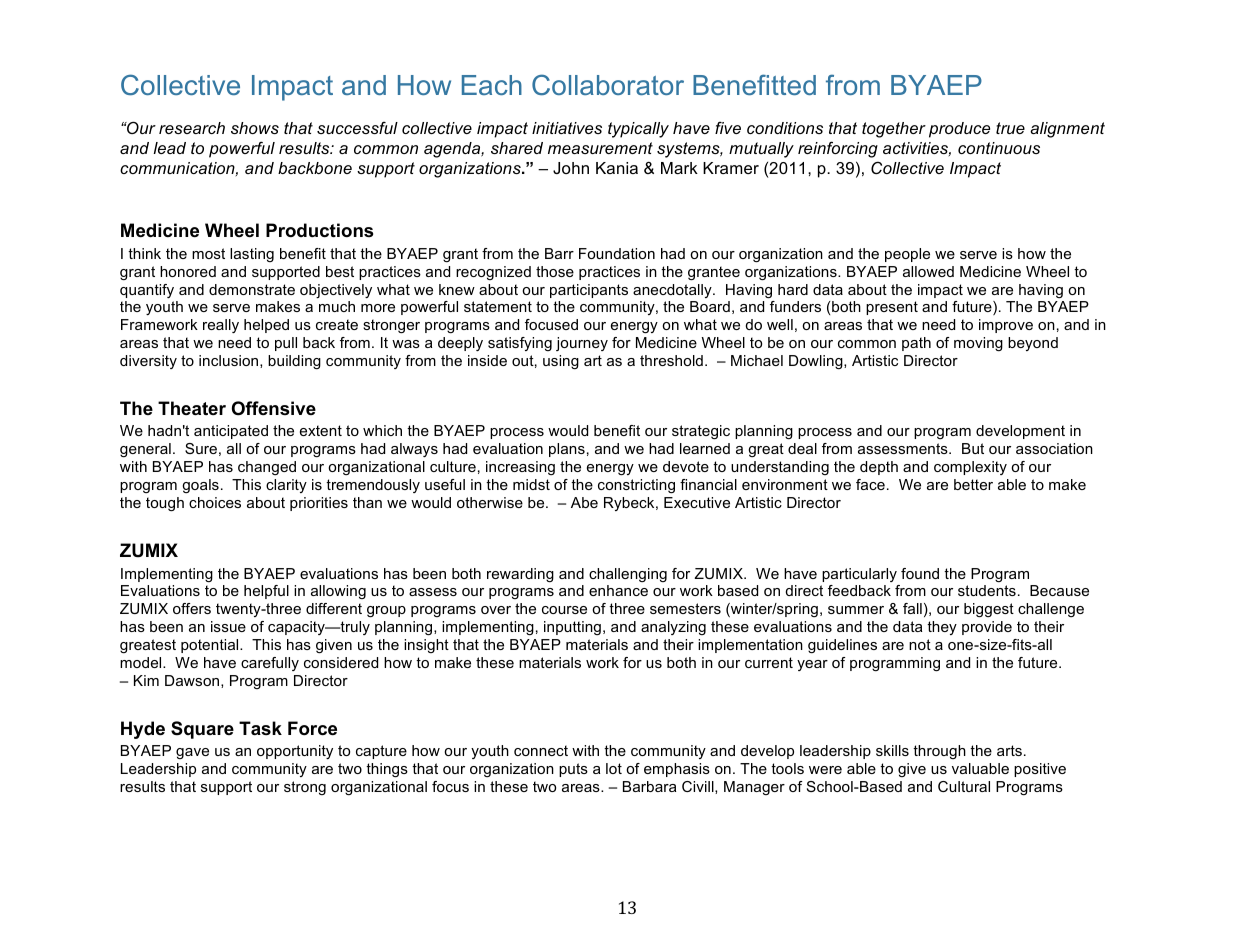 The image size is (1233, 952). I want to click on produce, so click(959, 130).
